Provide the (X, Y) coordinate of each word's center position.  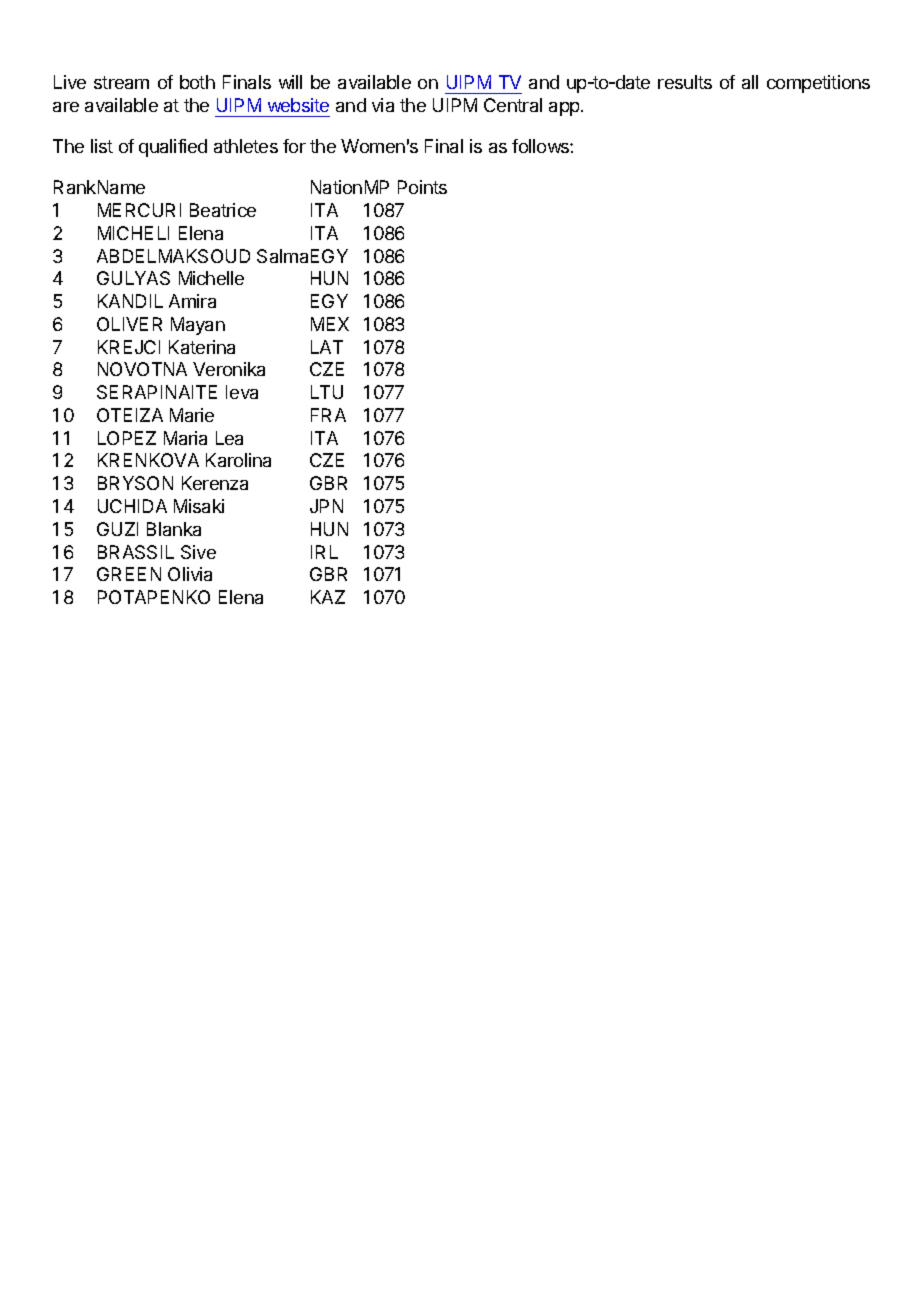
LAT (327, 347)
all (750, 82)
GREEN (129, 574)
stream (121, 82)
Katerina (202, 347)
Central (513, 105)
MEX (330, 324)
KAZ (328, 597)
